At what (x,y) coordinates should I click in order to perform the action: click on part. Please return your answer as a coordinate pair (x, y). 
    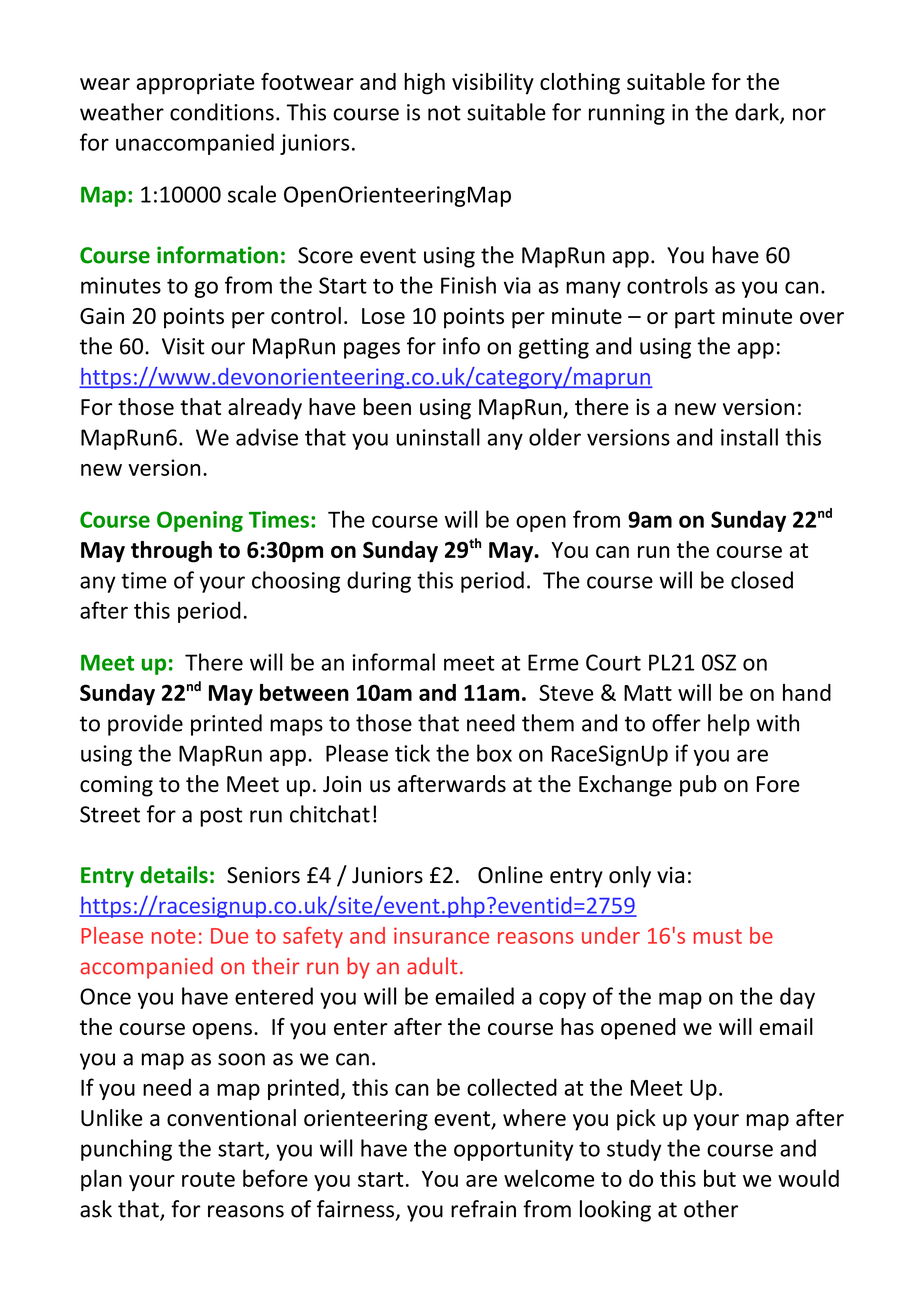
    Looking at the image, I should click on (695, 319).
